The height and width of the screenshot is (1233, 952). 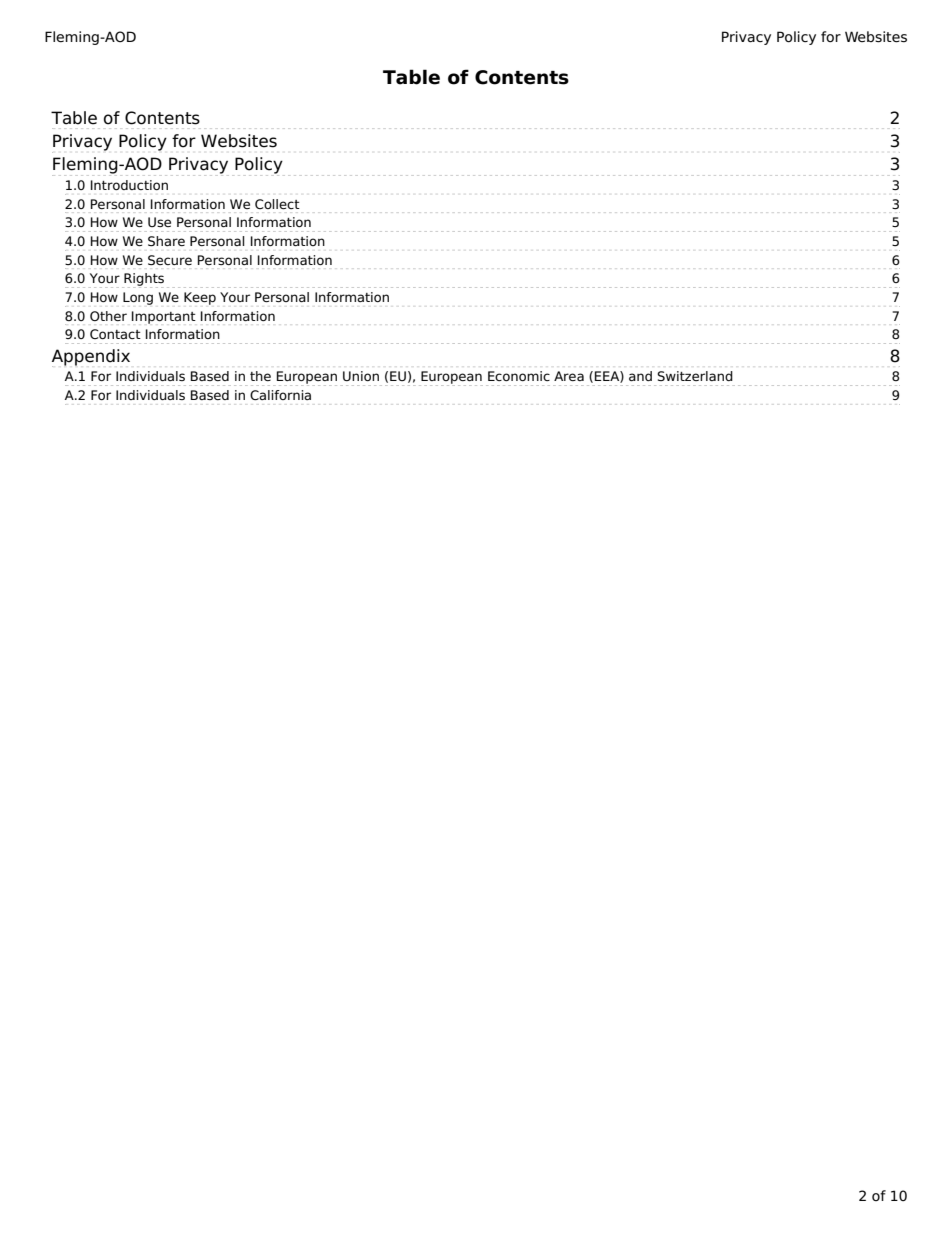 What do you see at coordinates (280, 395) in the screenshot?
I see `California` at bounding box center [280, 395].
